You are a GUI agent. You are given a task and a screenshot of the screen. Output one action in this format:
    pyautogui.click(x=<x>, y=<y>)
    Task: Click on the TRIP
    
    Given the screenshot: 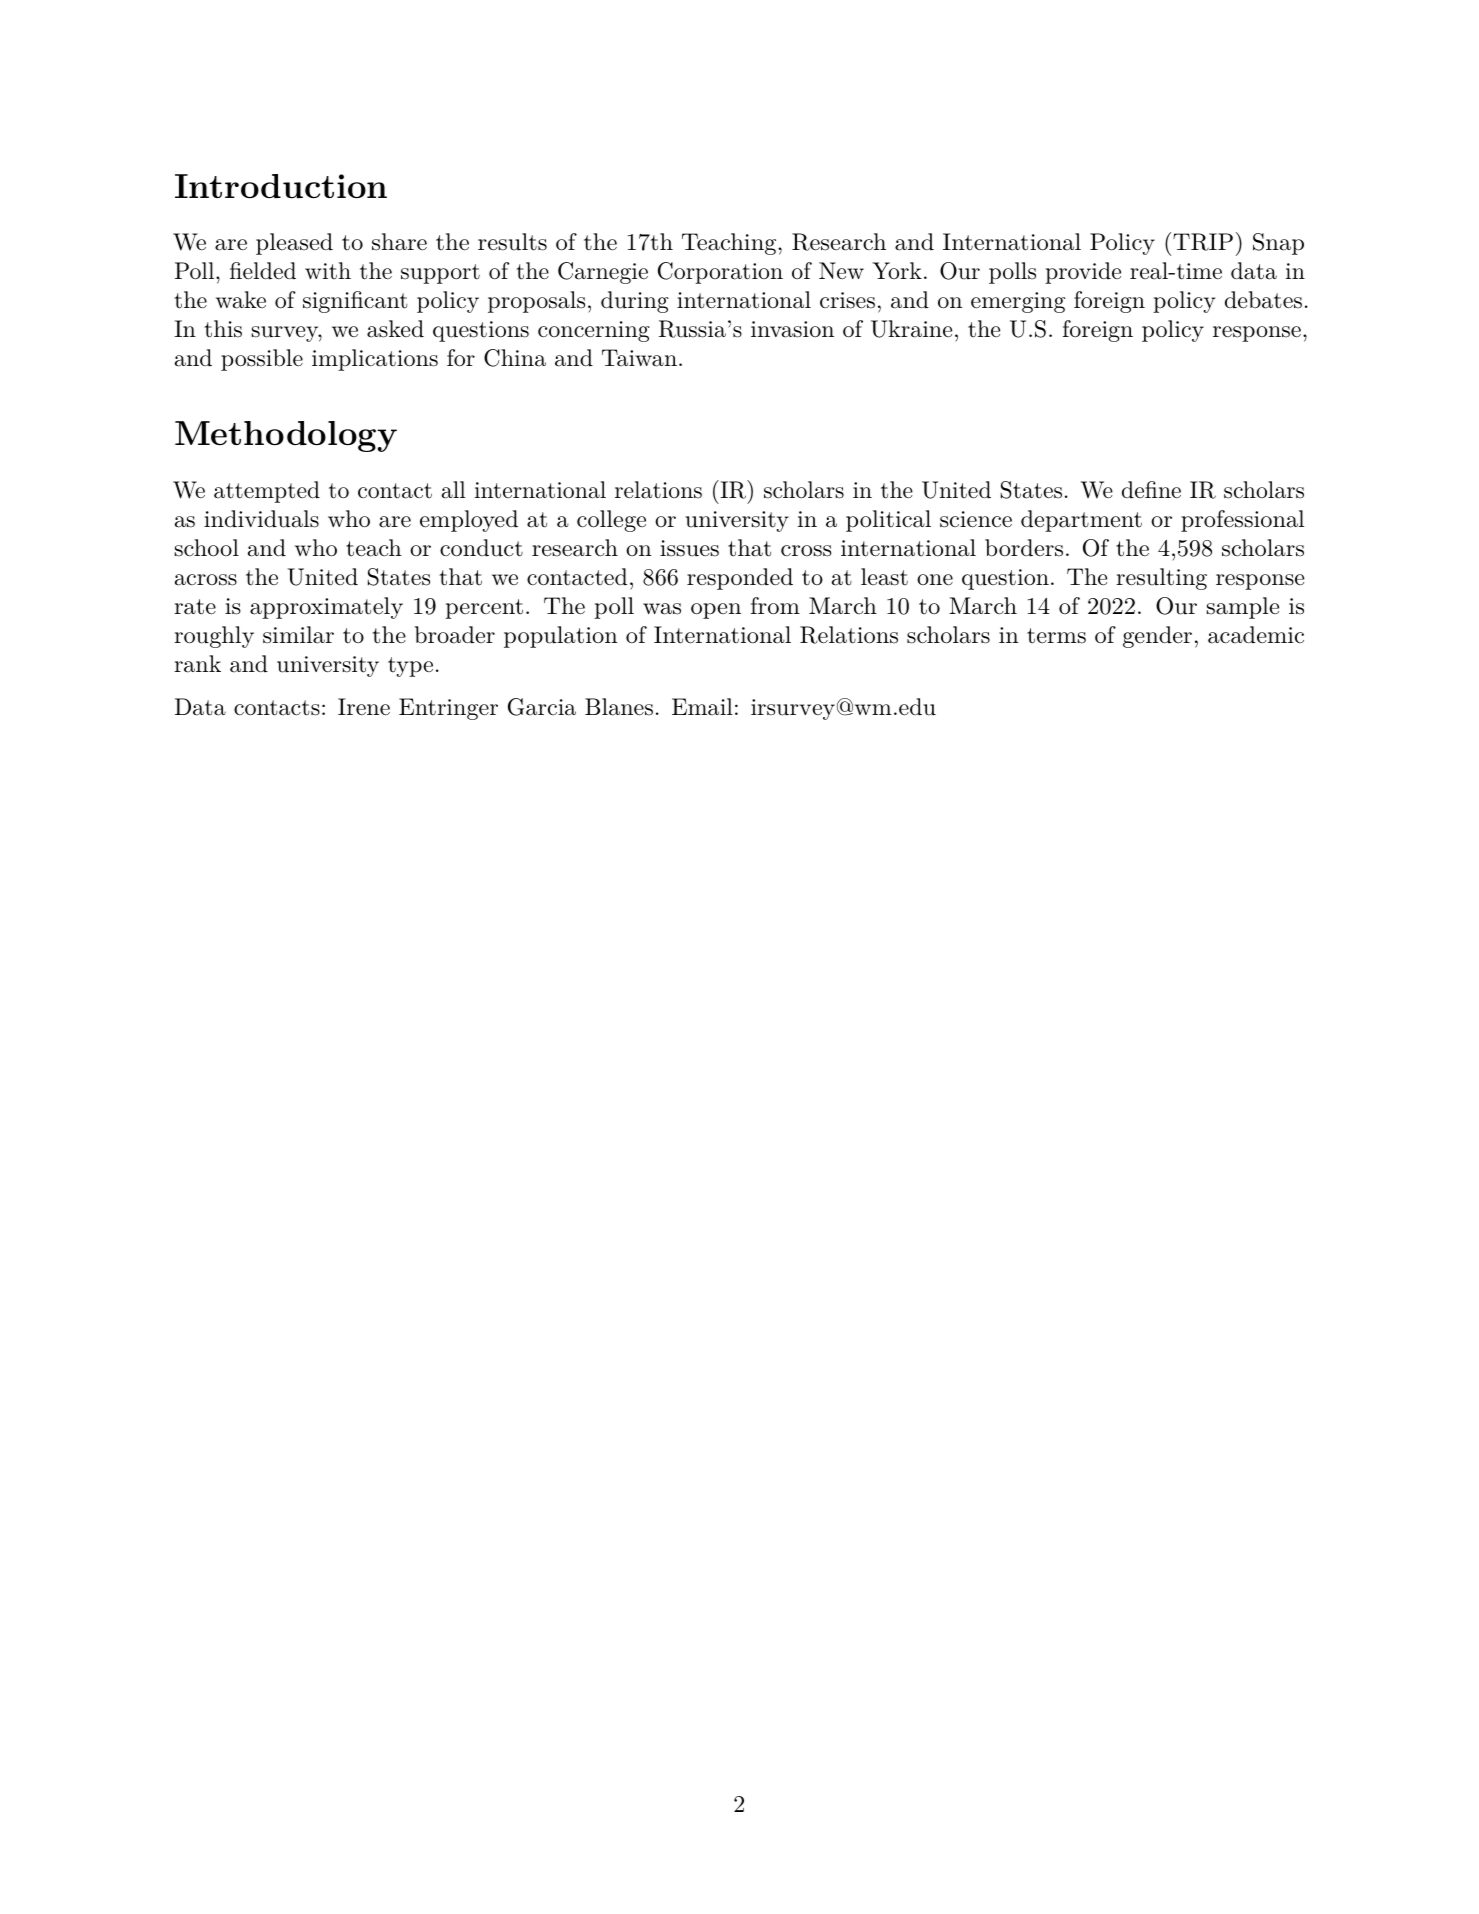 What is the action you would take?
    pyautogui.click(x=1201, y=241)
